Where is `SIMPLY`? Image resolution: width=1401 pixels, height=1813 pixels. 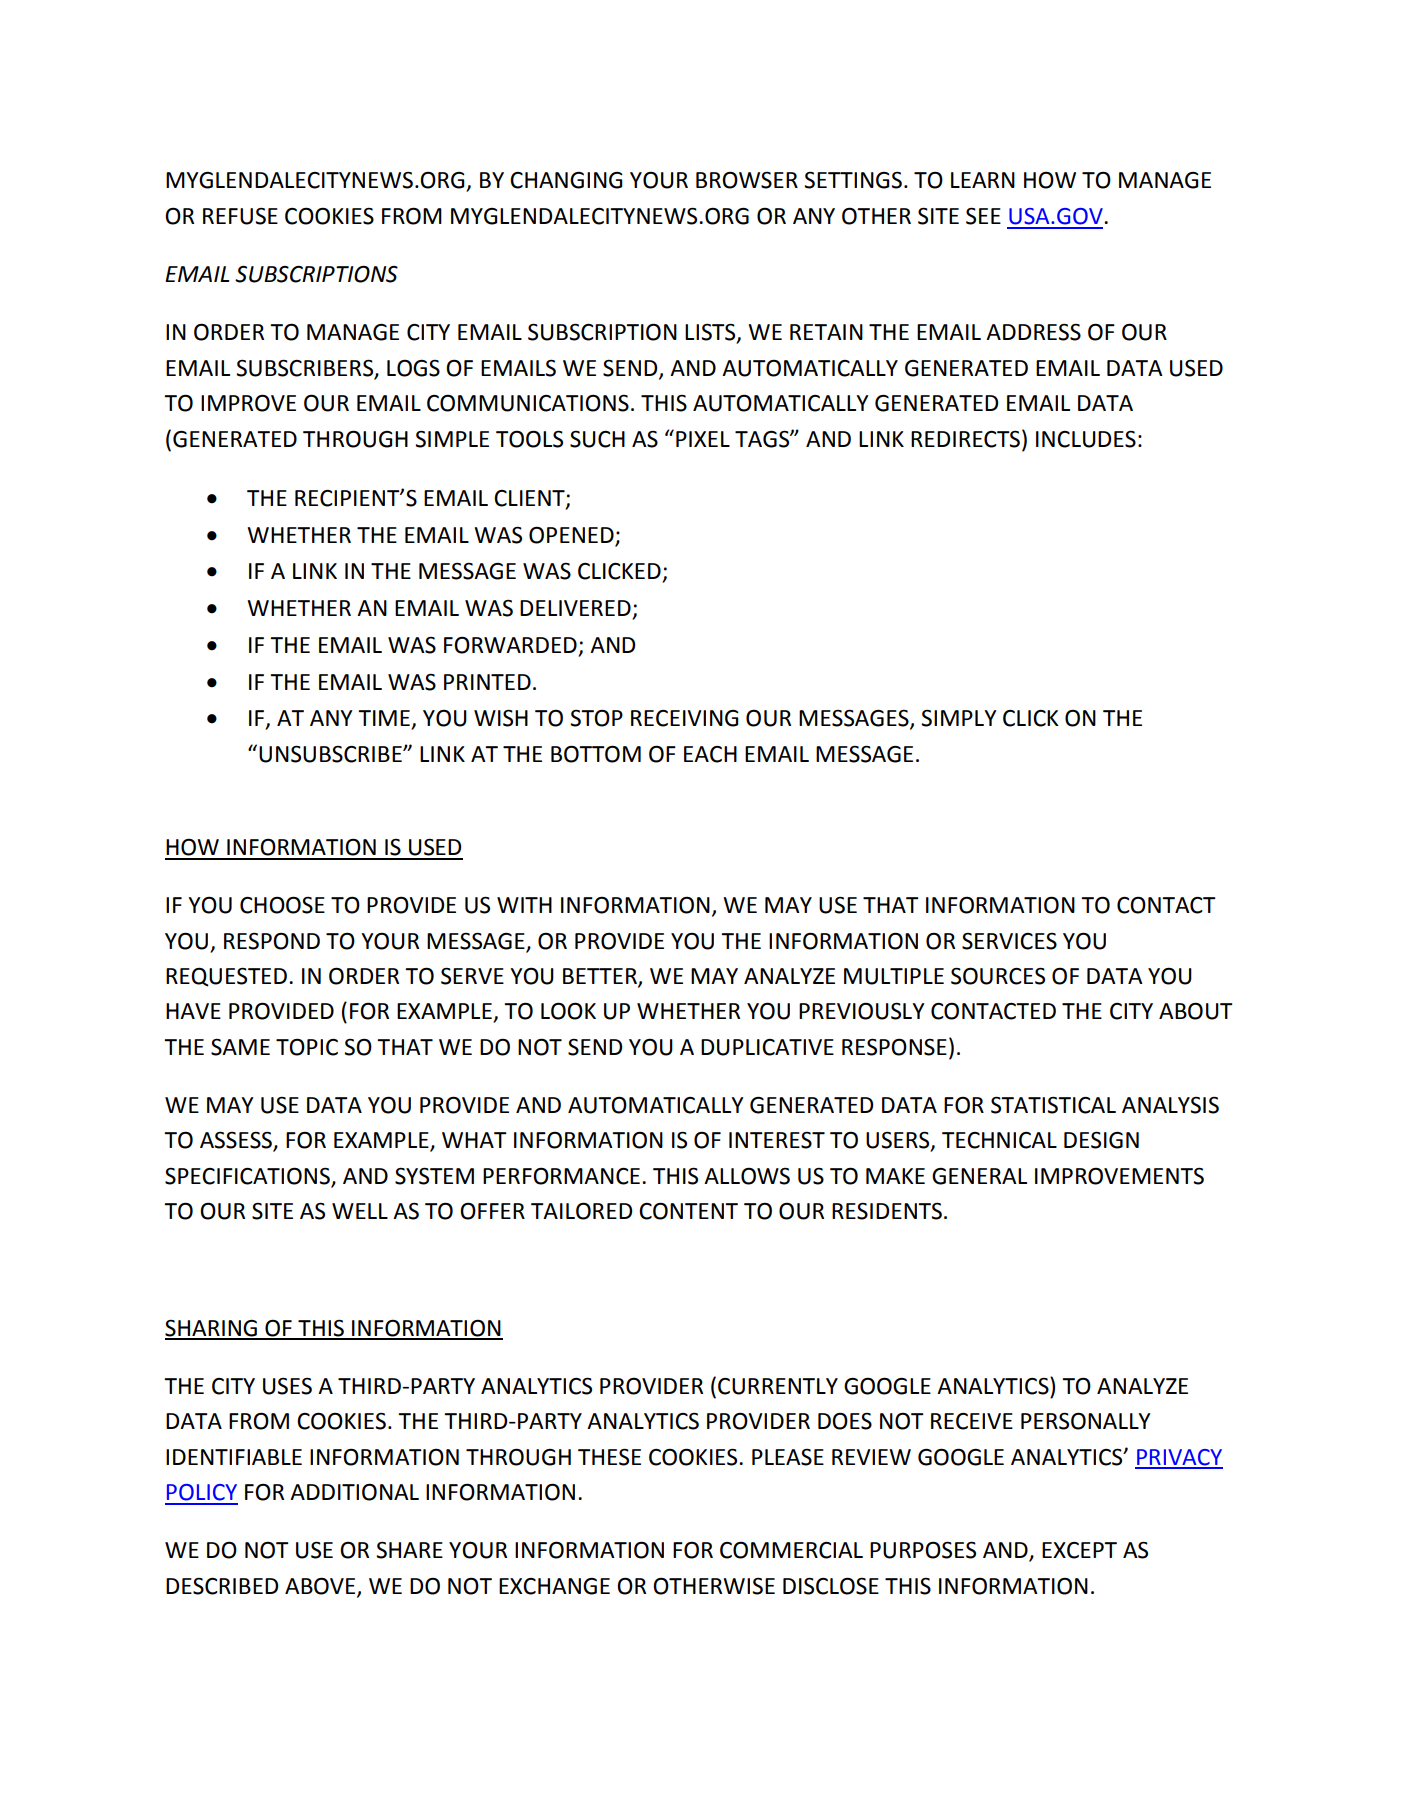
SIMPLY is located at coordinates (959, 718).
